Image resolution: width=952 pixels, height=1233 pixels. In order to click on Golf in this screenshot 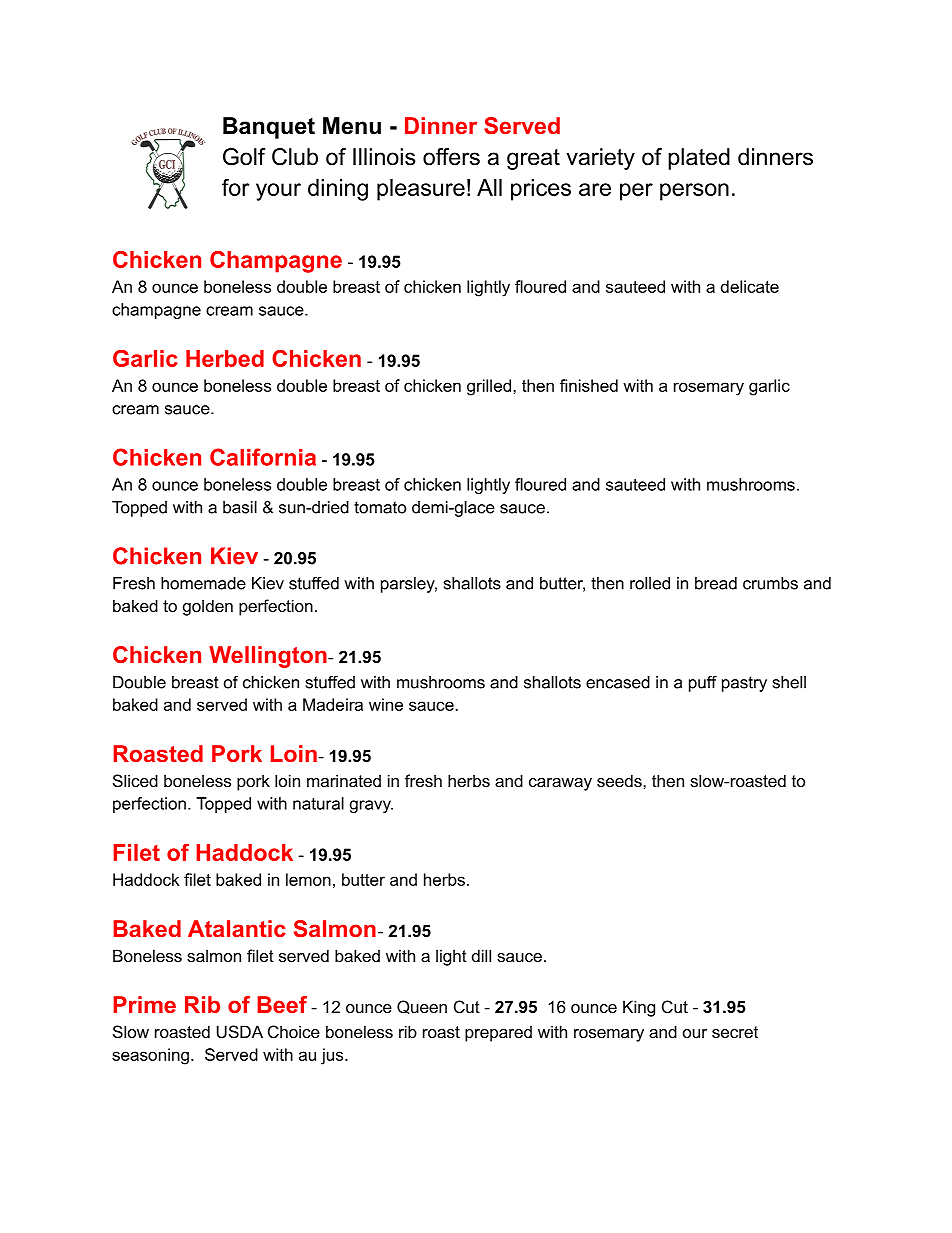, I will do `click(244, 157)`.
